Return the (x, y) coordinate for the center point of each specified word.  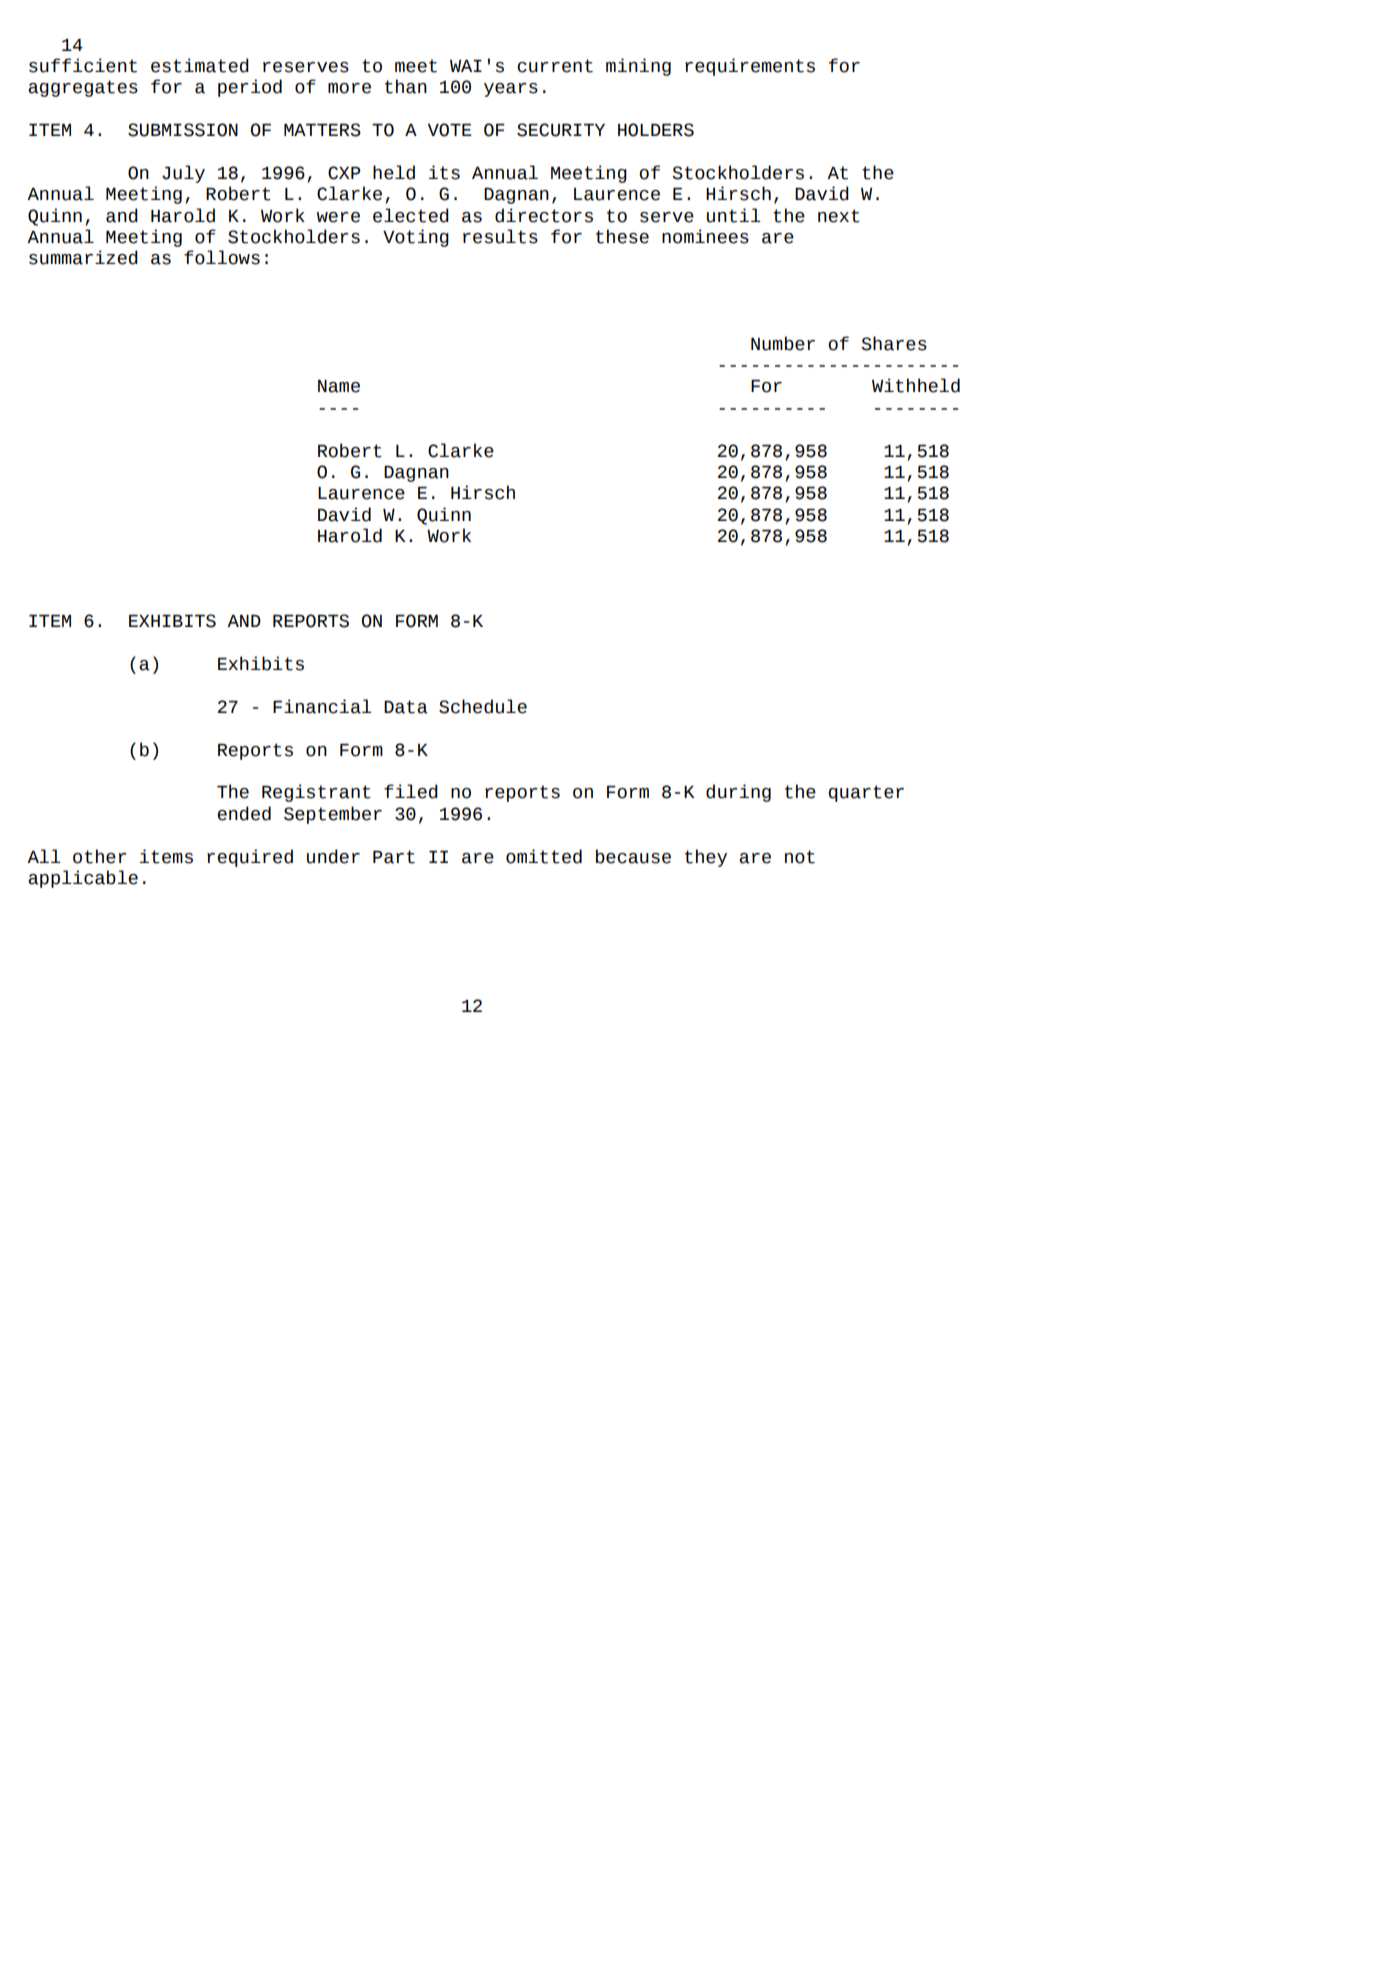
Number (783, 343)
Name (339, 386)
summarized (83, 257)
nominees (705, 236)
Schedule (483, 706)
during (738, 793)
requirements (750, 67)
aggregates (83, 88)
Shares (894, 343)
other (100, 856)
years (511, 90)
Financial (322, 706)
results (500, 236)
